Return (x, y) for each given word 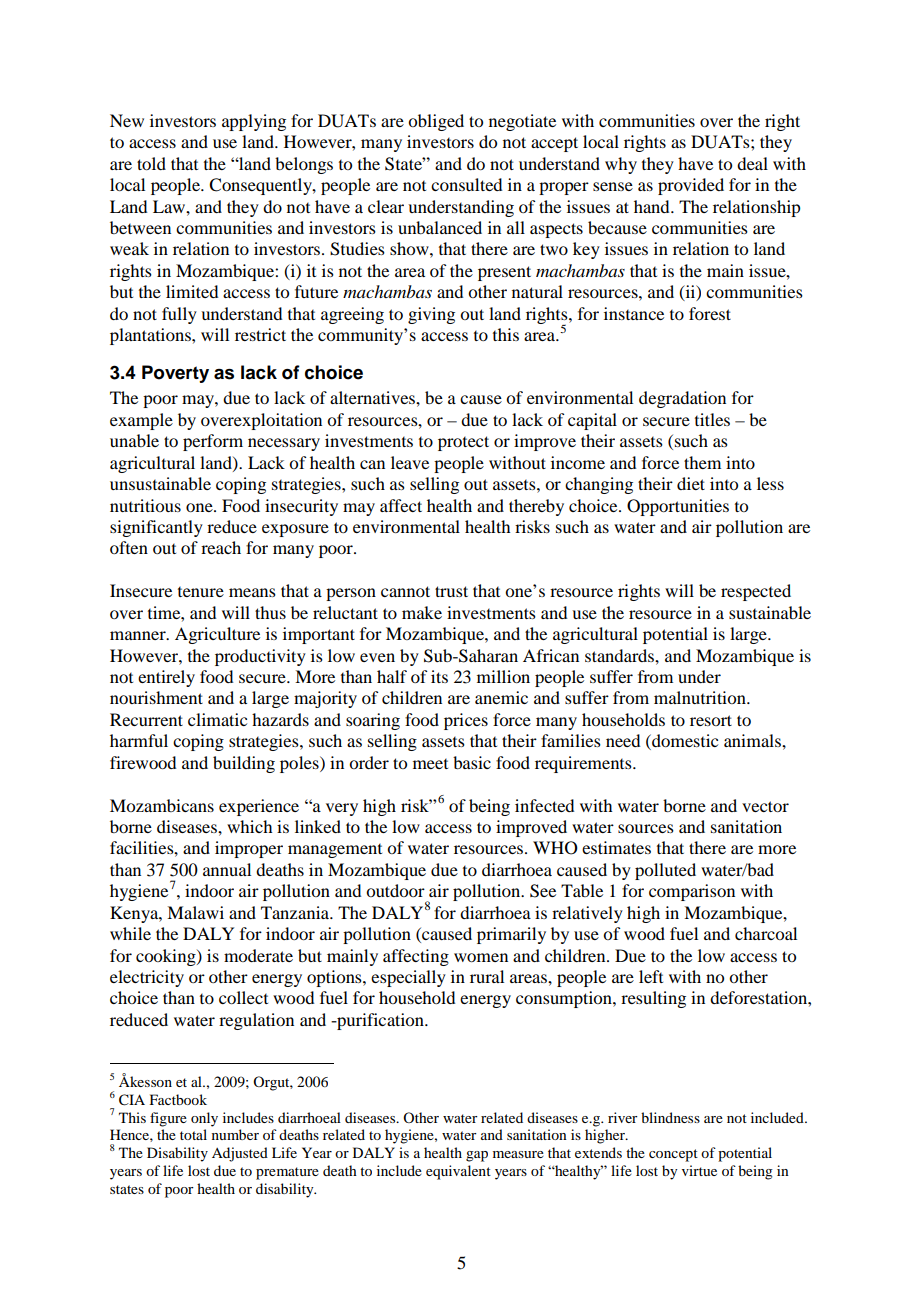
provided (691, 186)
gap (477, 1156)
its (439, 676)
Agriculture (217, 635)
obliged (436, 122)
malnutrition (701, 697)
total (193, 1134)
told (151, 163)
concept (673, 1155)
